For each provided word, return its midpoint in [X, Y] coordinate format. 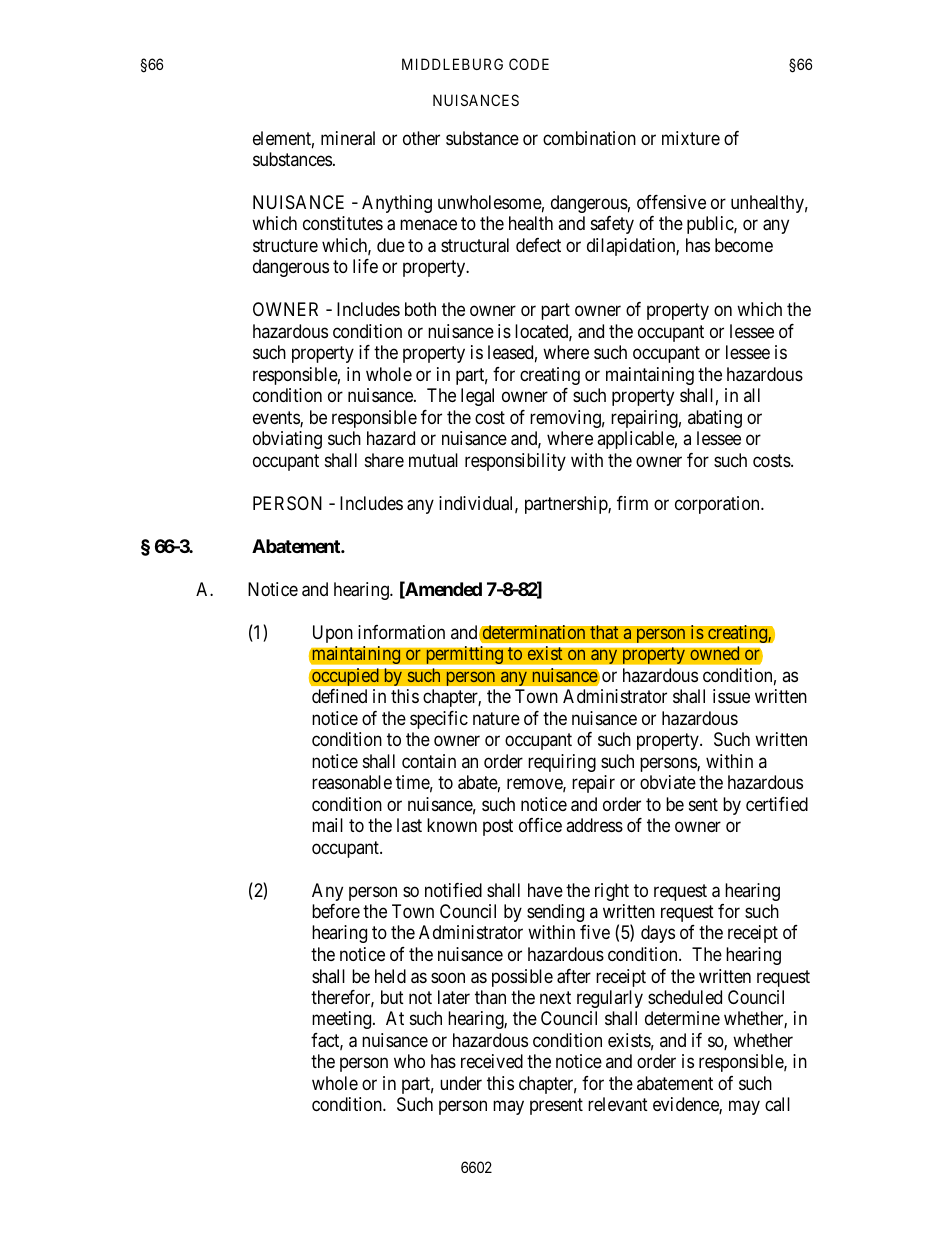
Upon [333, 634]
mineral [348, 138]
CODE [529, 64]
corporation [718, 505]
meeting [343, 1020]
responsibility [515, 462]
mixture [691, 138]
